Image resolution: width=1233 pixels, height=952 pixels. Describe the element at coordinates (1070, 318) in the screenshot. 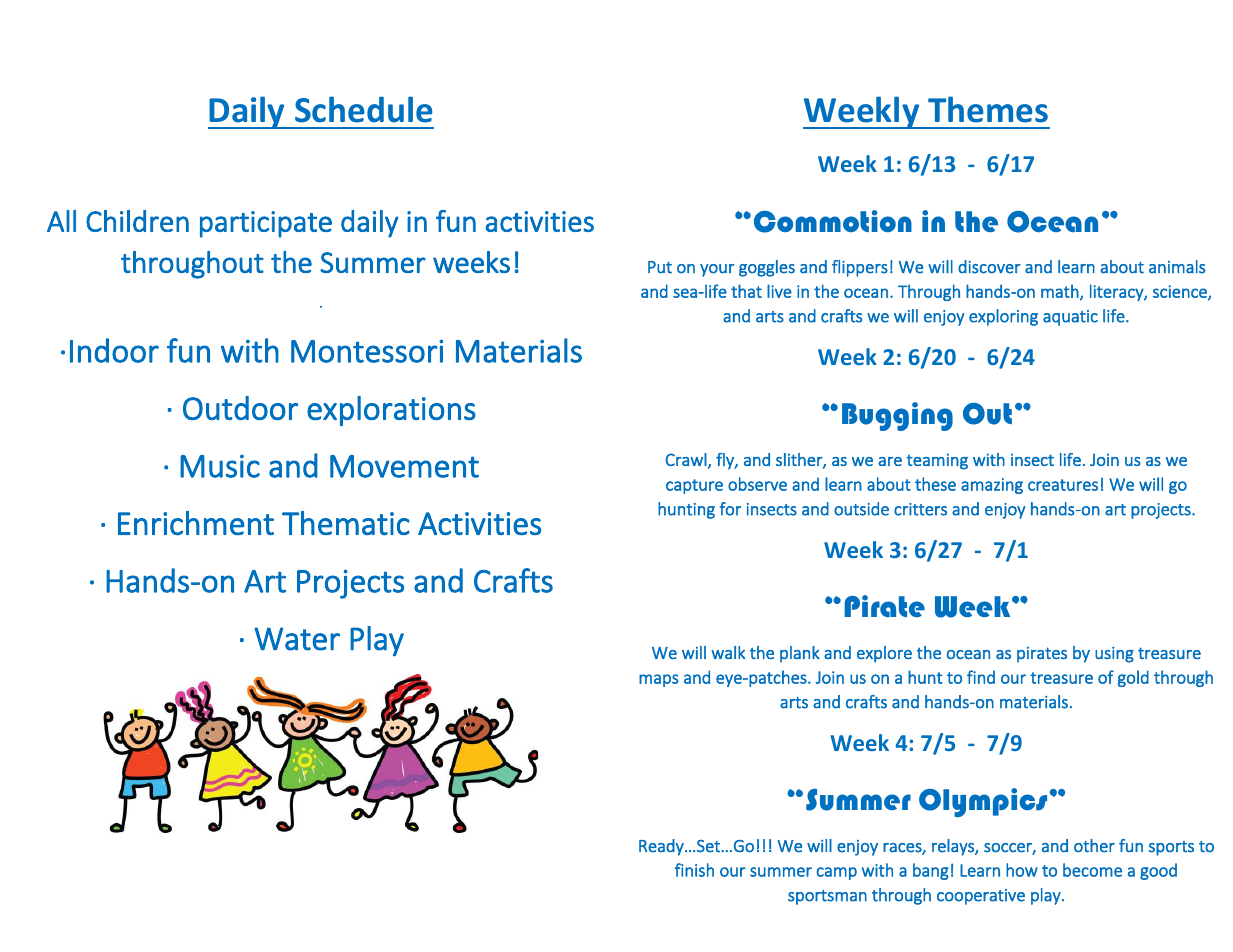

I see `aquatic` at that location.
